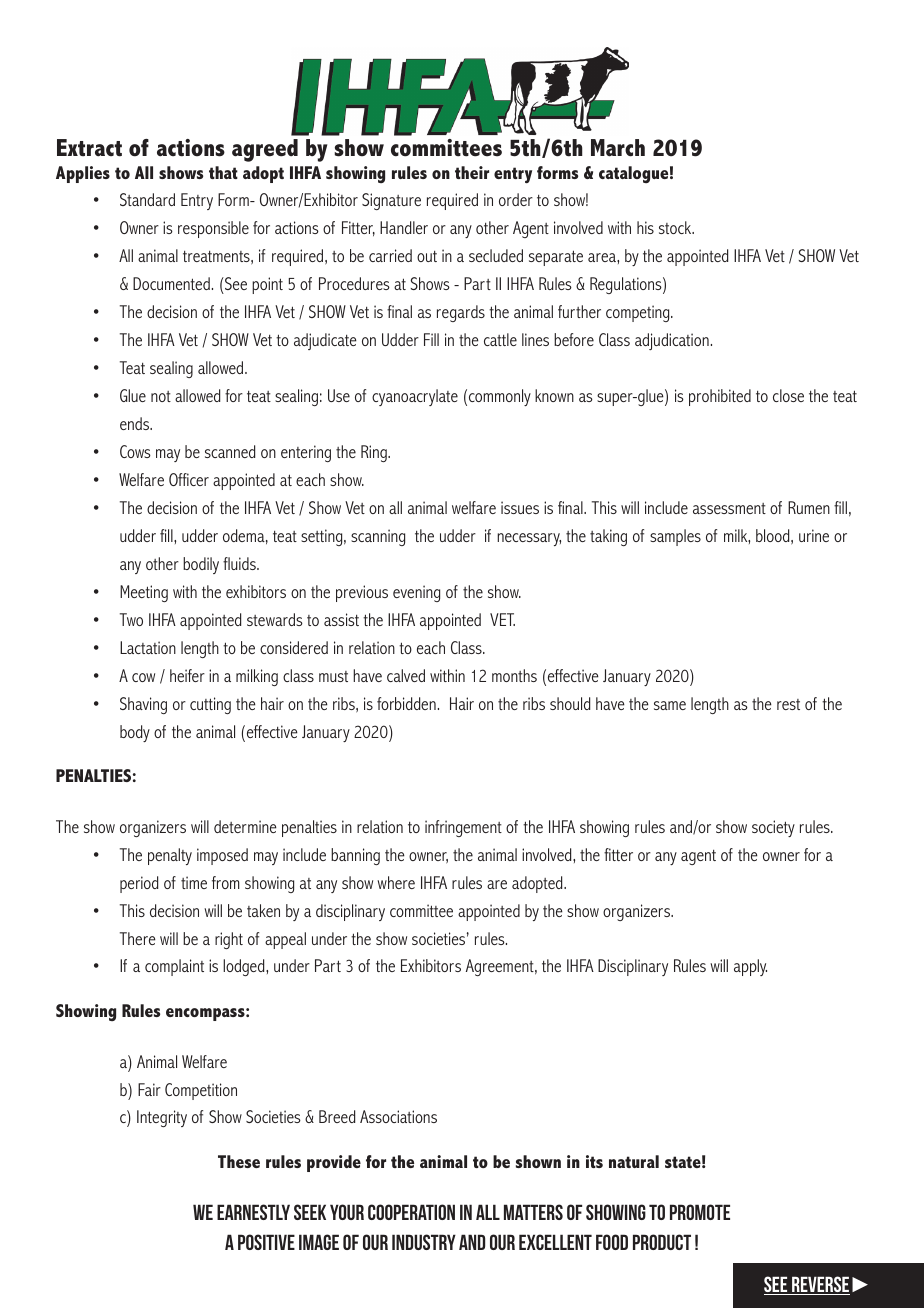  What do you see at coordinates (396, 882) in the image?
I see `where` at bounding box center [396, 882].
